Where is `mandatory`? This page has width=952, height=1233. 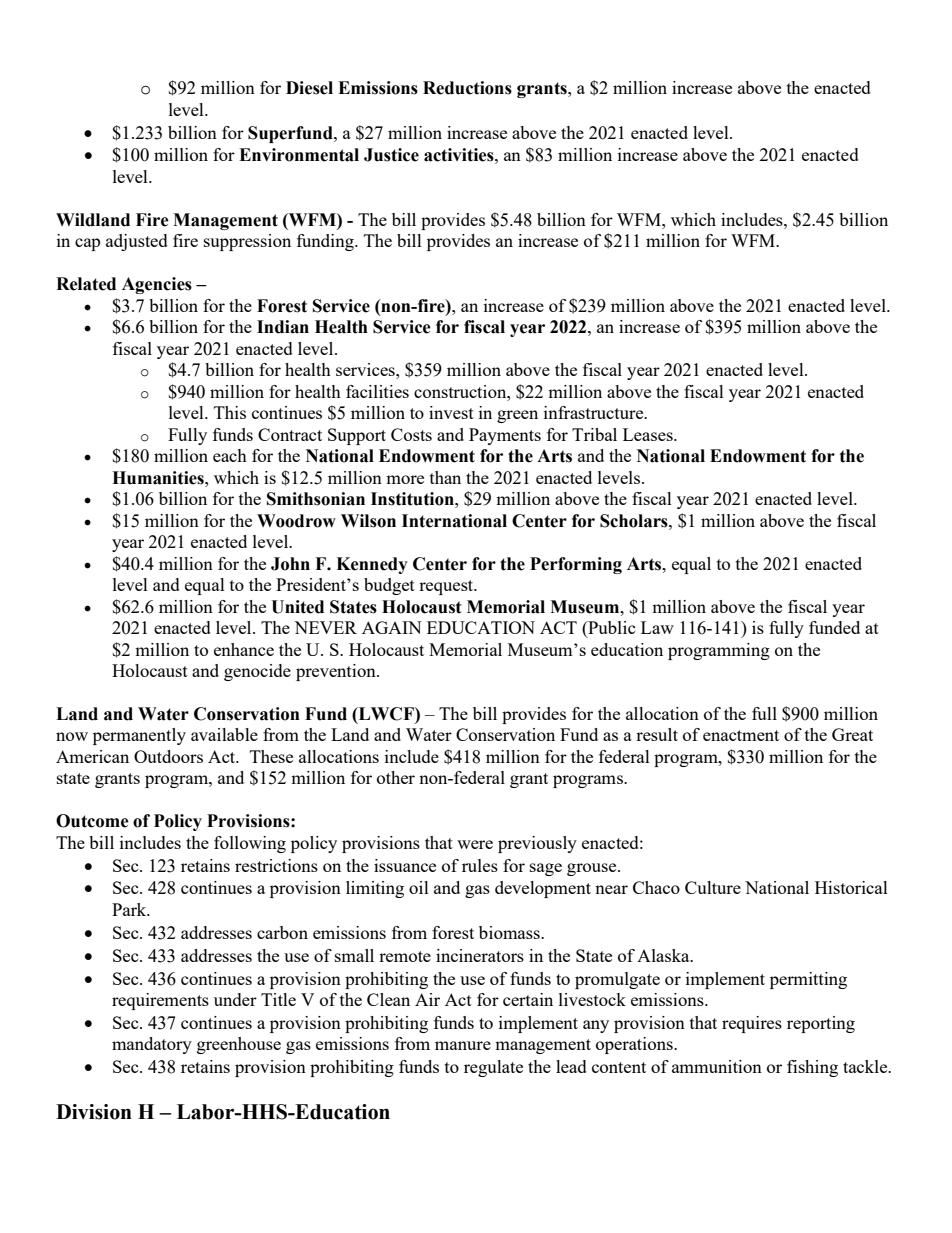 mandatory is located at coordinates (152, 1045).
